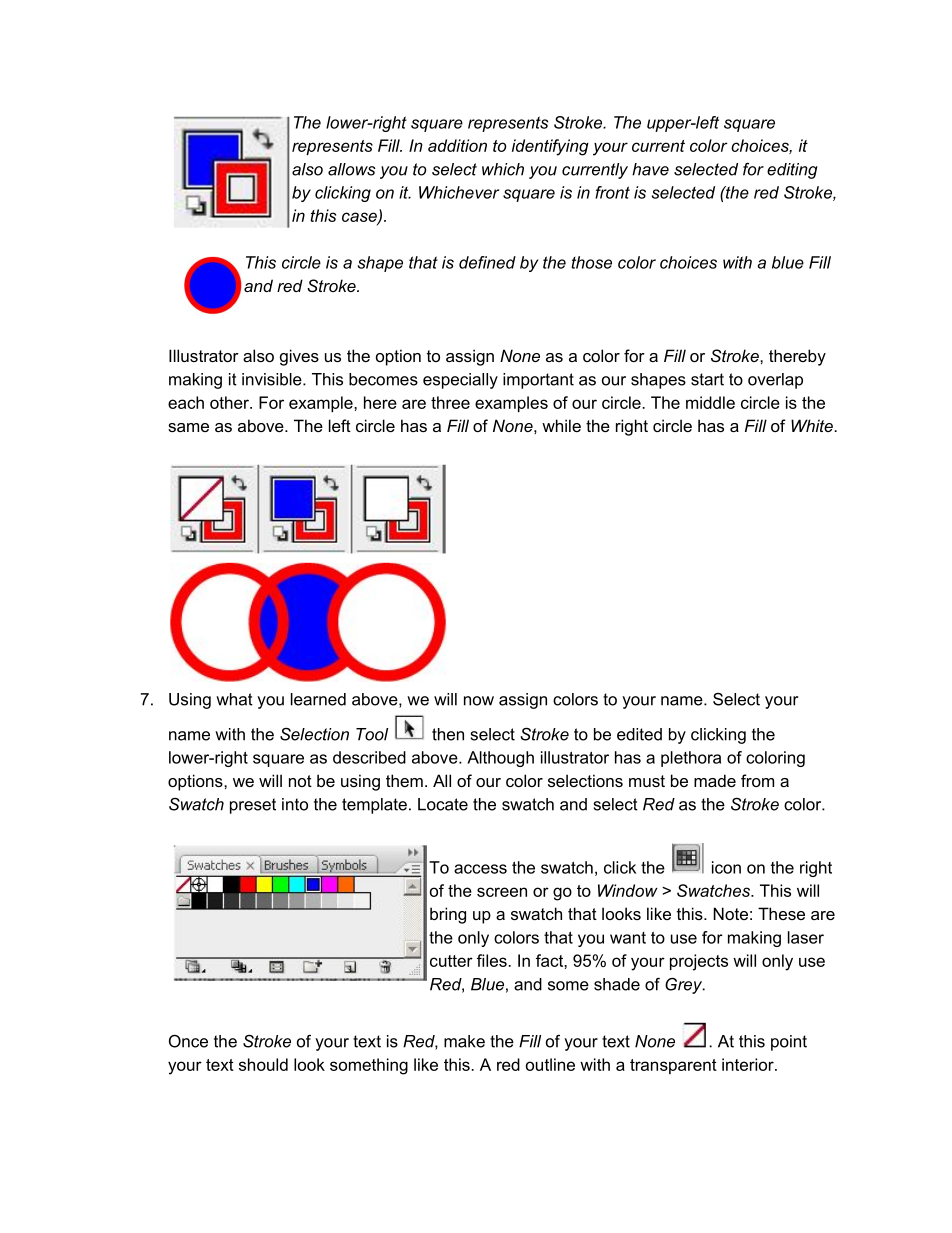  What do you see at coordinates (352, 169) in the document?
I see `allows` at bounding box center [352, 169].
